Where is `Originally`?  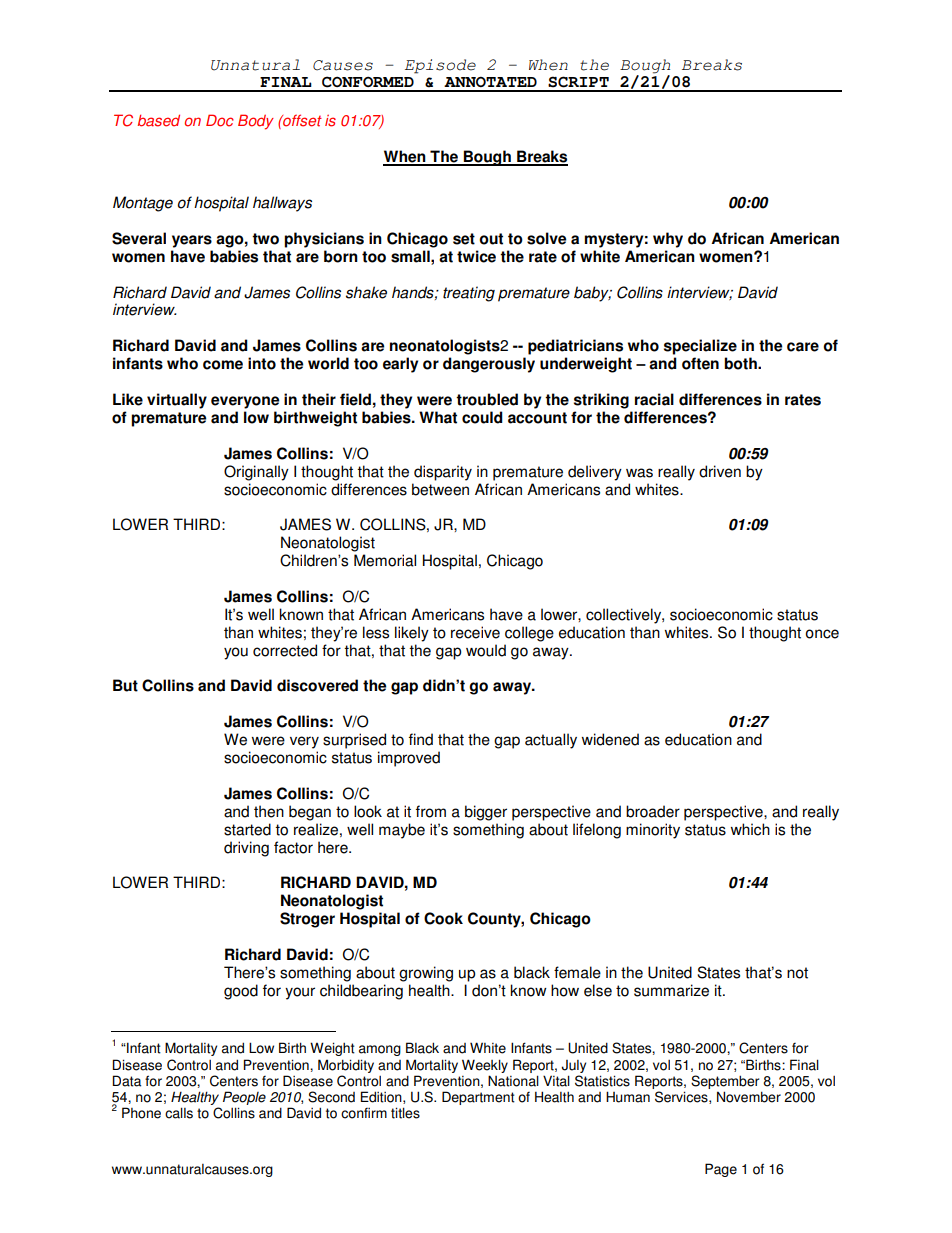
Originally is located at coordinates (256, 473).
